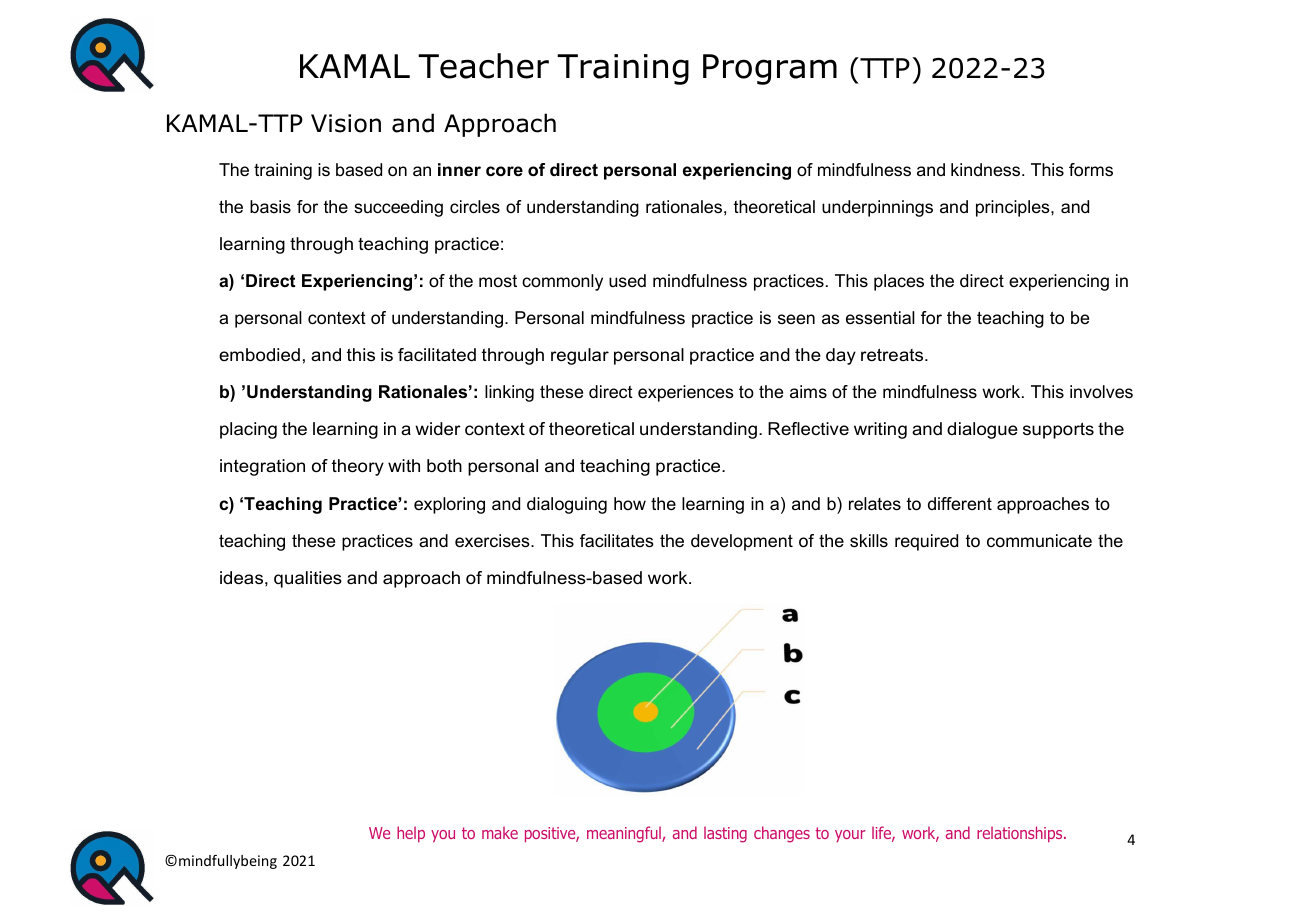  I want to click on how, so click(630, 503).
